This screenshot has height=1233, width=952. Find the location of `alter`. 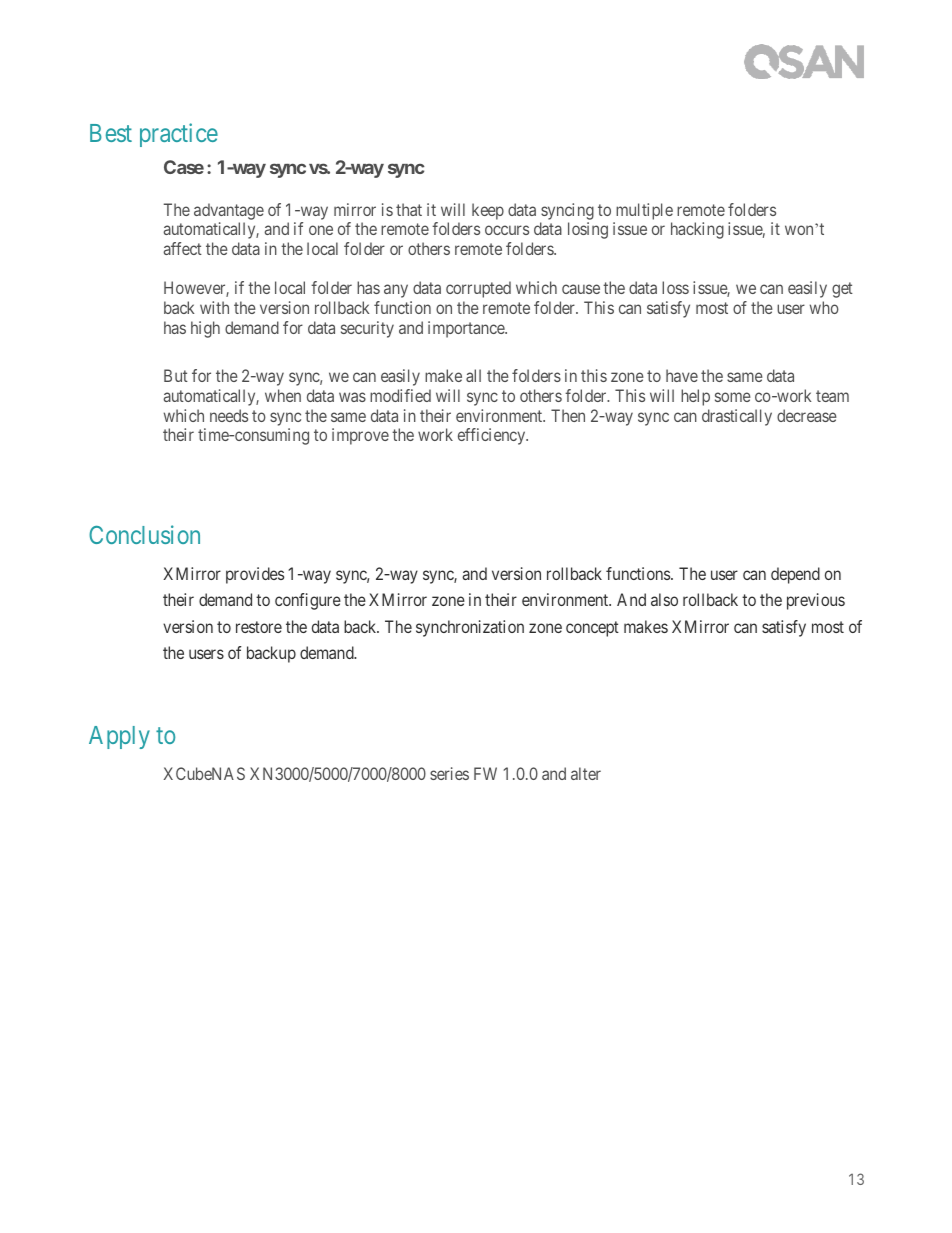

alter is located at coordinates (586, 773).
